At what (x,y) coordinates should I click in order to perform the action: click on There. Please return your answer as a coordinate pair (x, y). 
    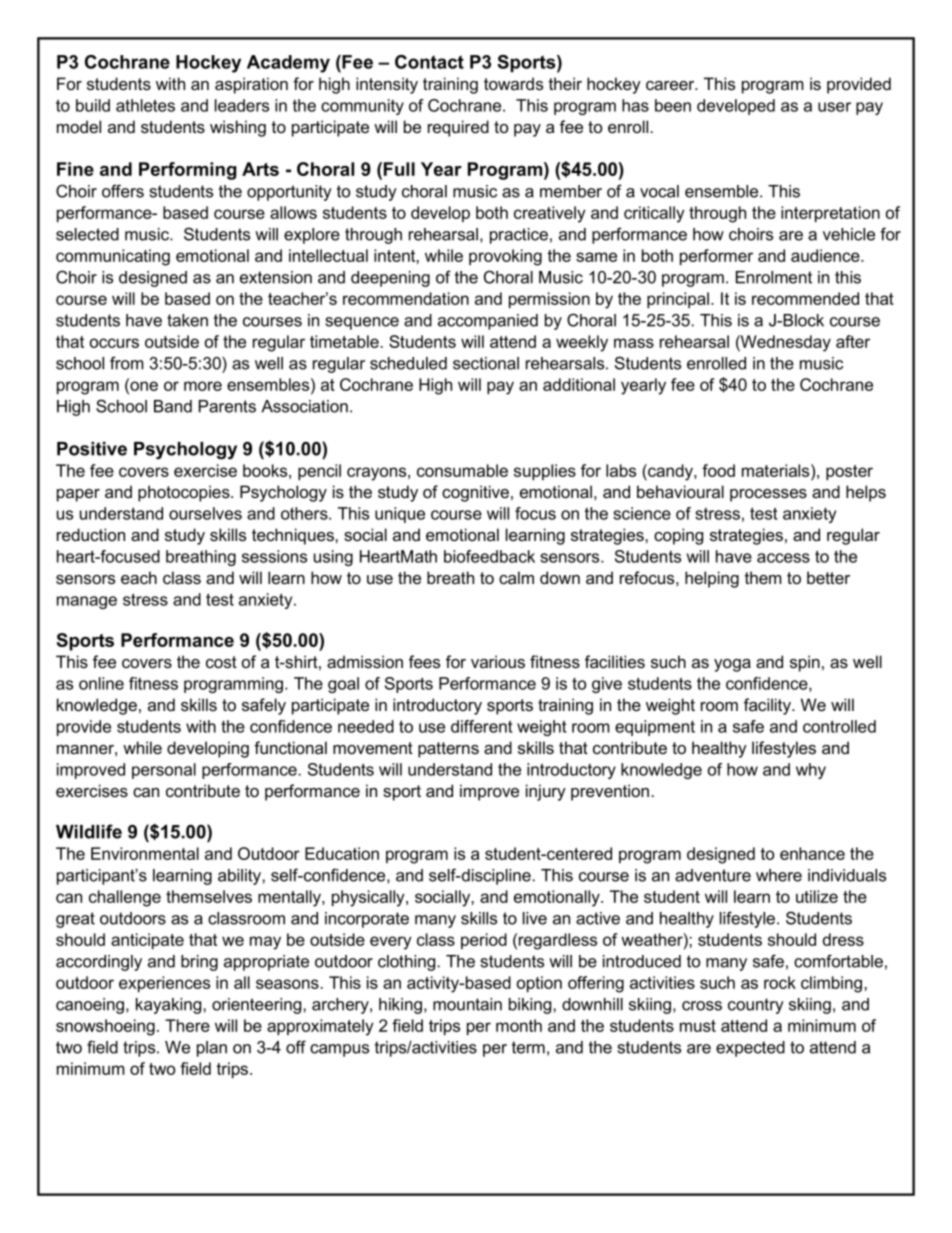
    Looking at the image, I should click on (187, 1025).
